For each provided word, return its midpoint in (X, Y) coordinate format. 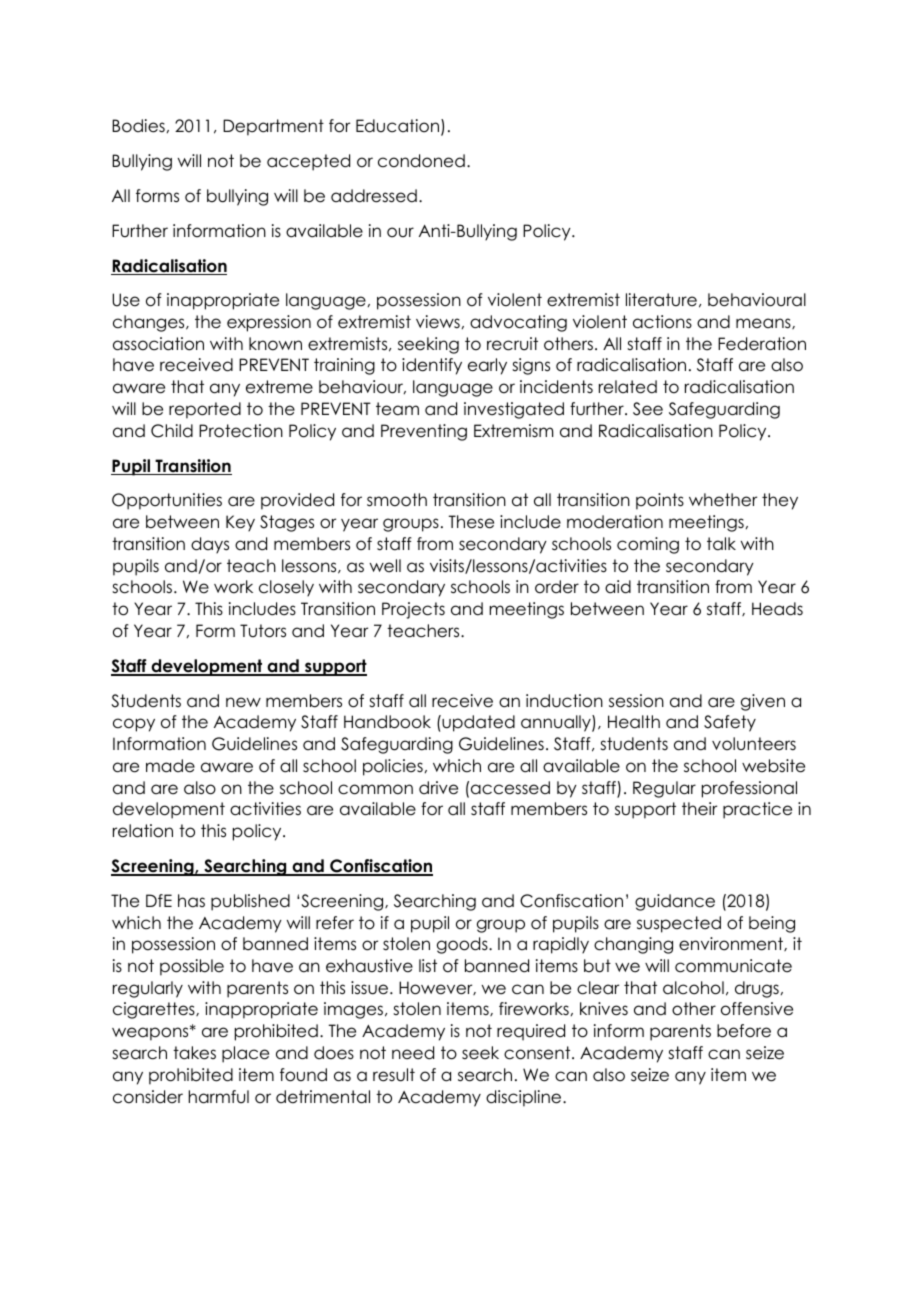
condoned (421, 161)
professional (749, 789)
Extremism (513, 431)
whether (723, 500)
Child (172, 431)
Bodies (138, 126)
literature (661, 300)
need (413, 1053)
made (170, 766)
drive (438, 788)
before (744, 1031)
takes (194, 1053)
